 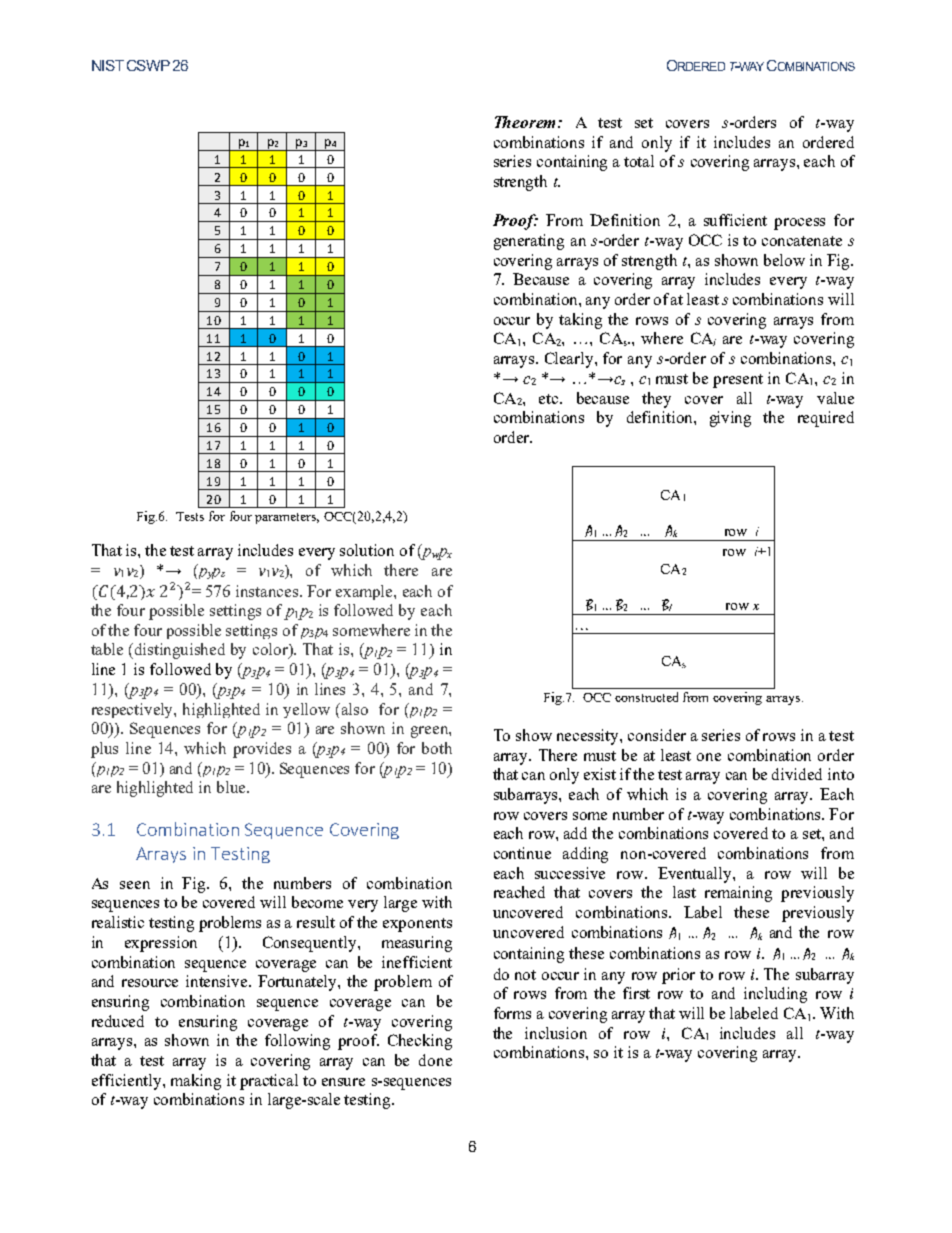 What do you see at coordinates (550, 399) in the screenshot?
I see `etc` at bounding box center [550, 399].
